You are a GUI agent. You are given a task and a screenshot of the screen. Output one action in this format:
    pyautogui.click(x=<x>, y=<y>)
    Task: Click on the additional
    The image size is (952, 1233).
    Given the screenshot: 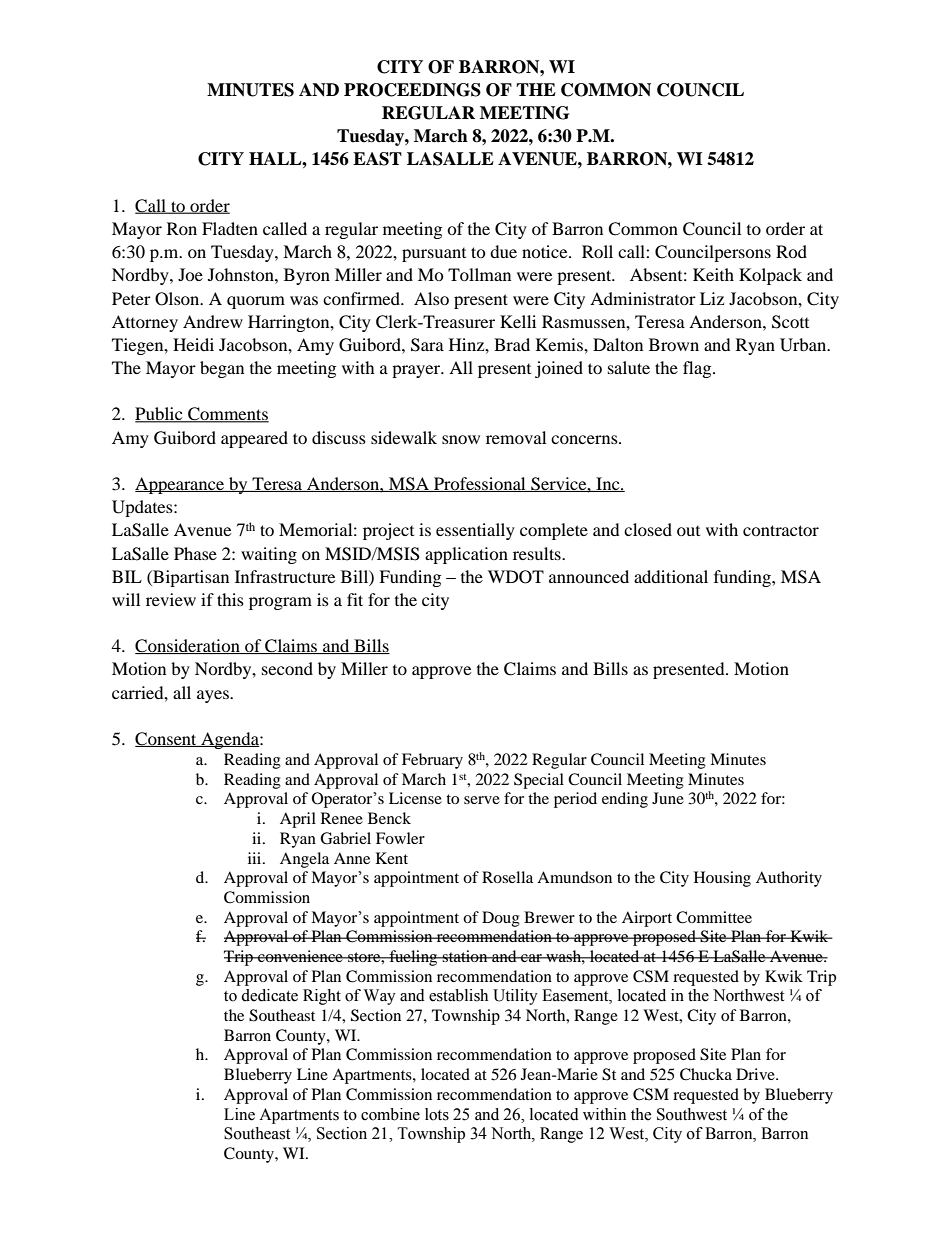 What is the action you would take?
    pyautogui.click(x=671, y=576)
